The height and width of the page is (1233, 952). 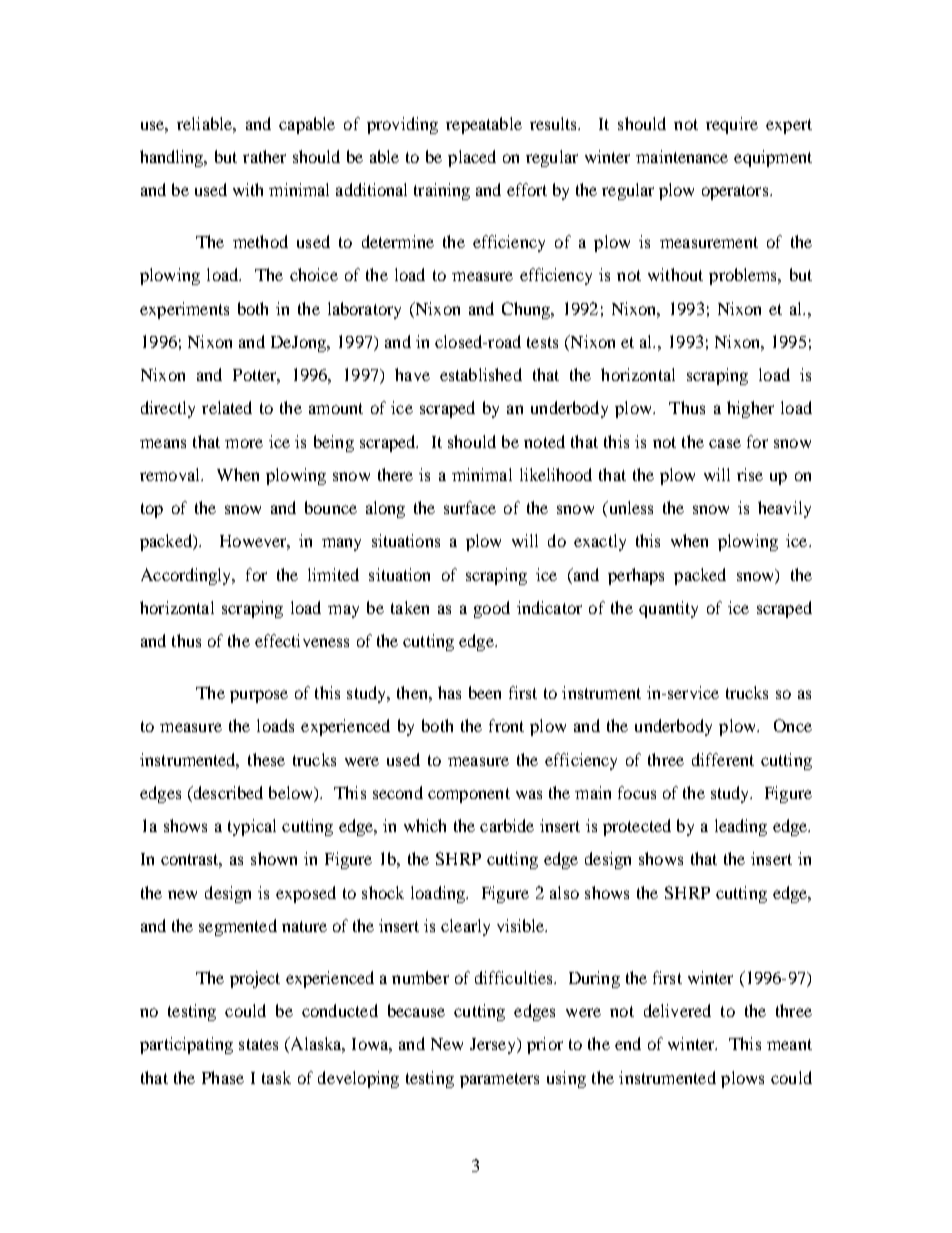 I want to click on require, so click(x=732, y=125).
